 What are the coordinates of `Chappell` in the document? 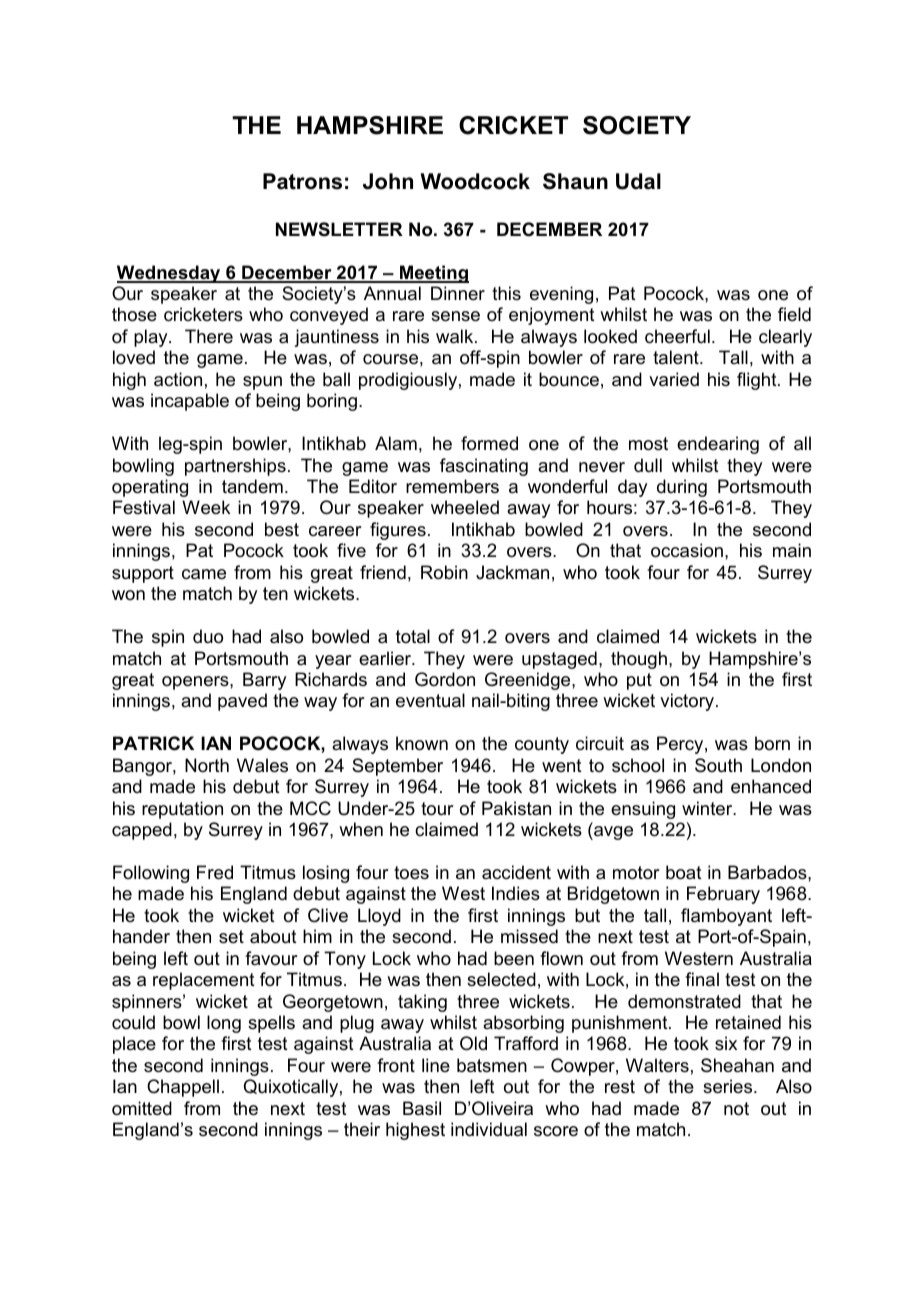 It's located at (183, 1088).
